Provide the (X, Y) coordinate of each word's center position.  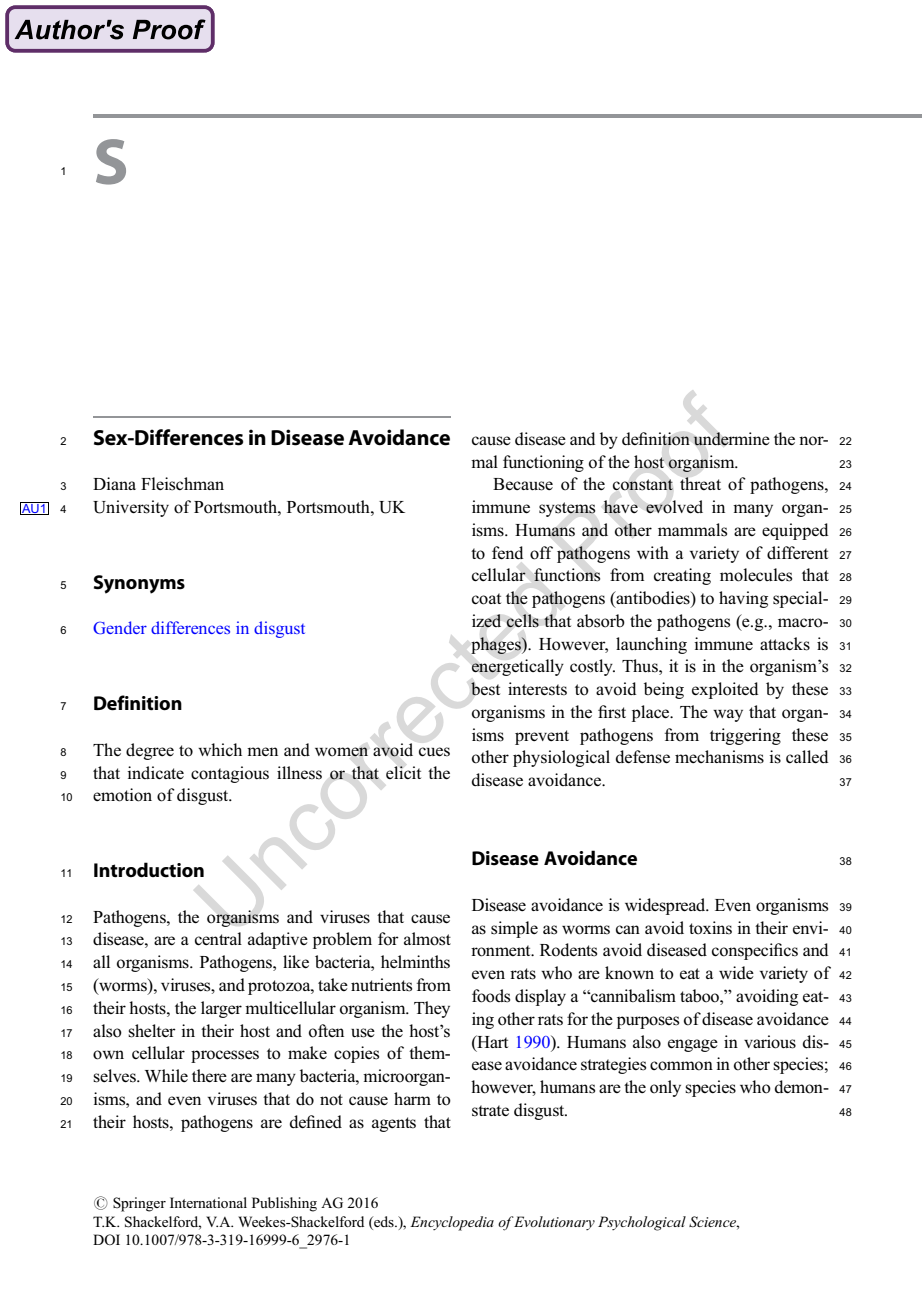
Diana (114, 483)
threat (700, 483)
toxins (710, 928)
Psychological (642, 1223)
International (208, 1202)
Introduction (149, 870)
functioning (543, 463)
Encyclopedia (452, 1223)
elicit (403, 772)
